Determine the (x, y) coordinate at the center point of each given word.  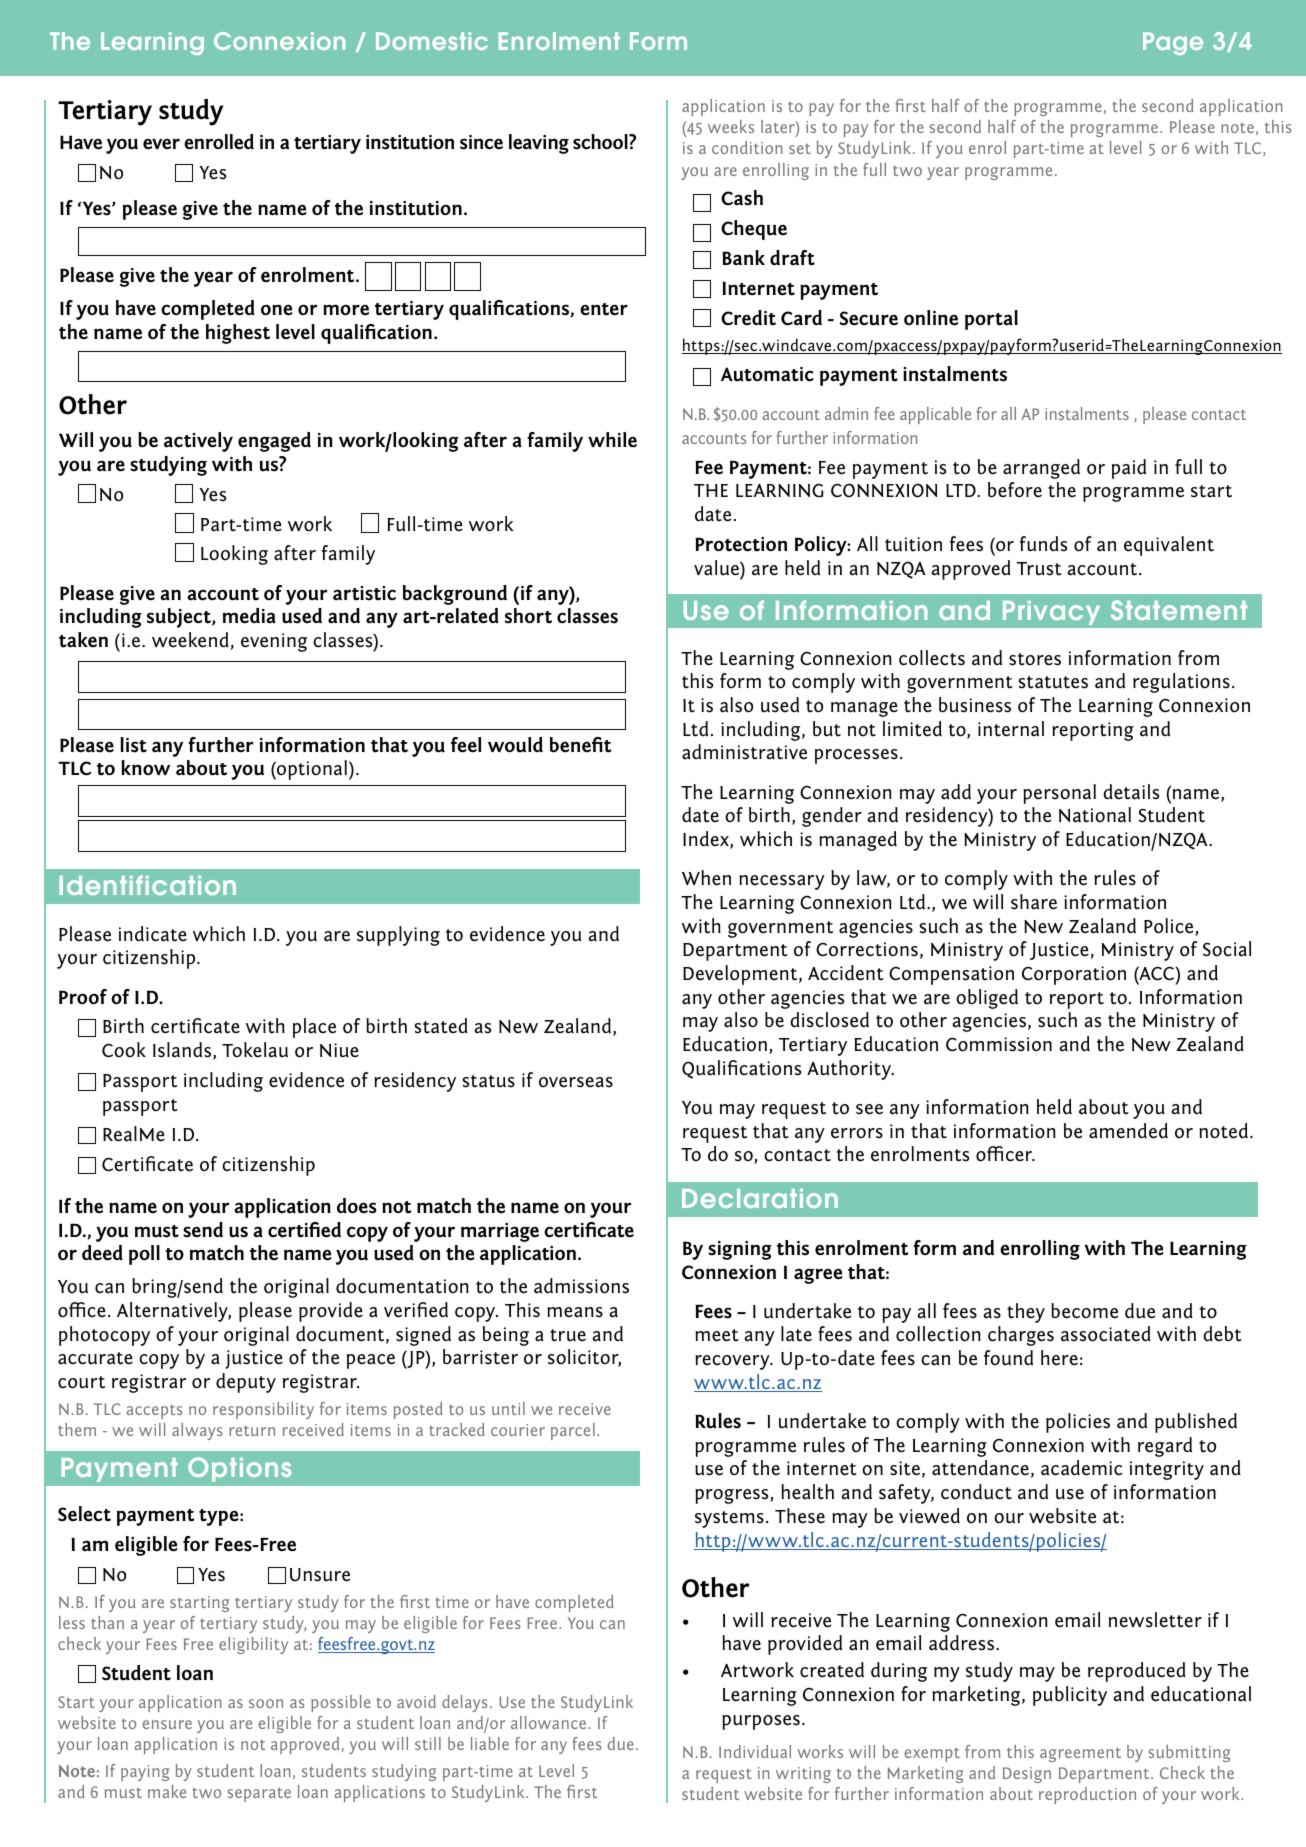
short (528, 616)
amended (1128, 1131)
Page (1173, 43)
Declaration (760, 1198)
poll (144, 1255)
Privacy (1051, 613)
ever (161, 144)
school (601, 142)
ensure (167, 1724)
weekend (190, 640)
